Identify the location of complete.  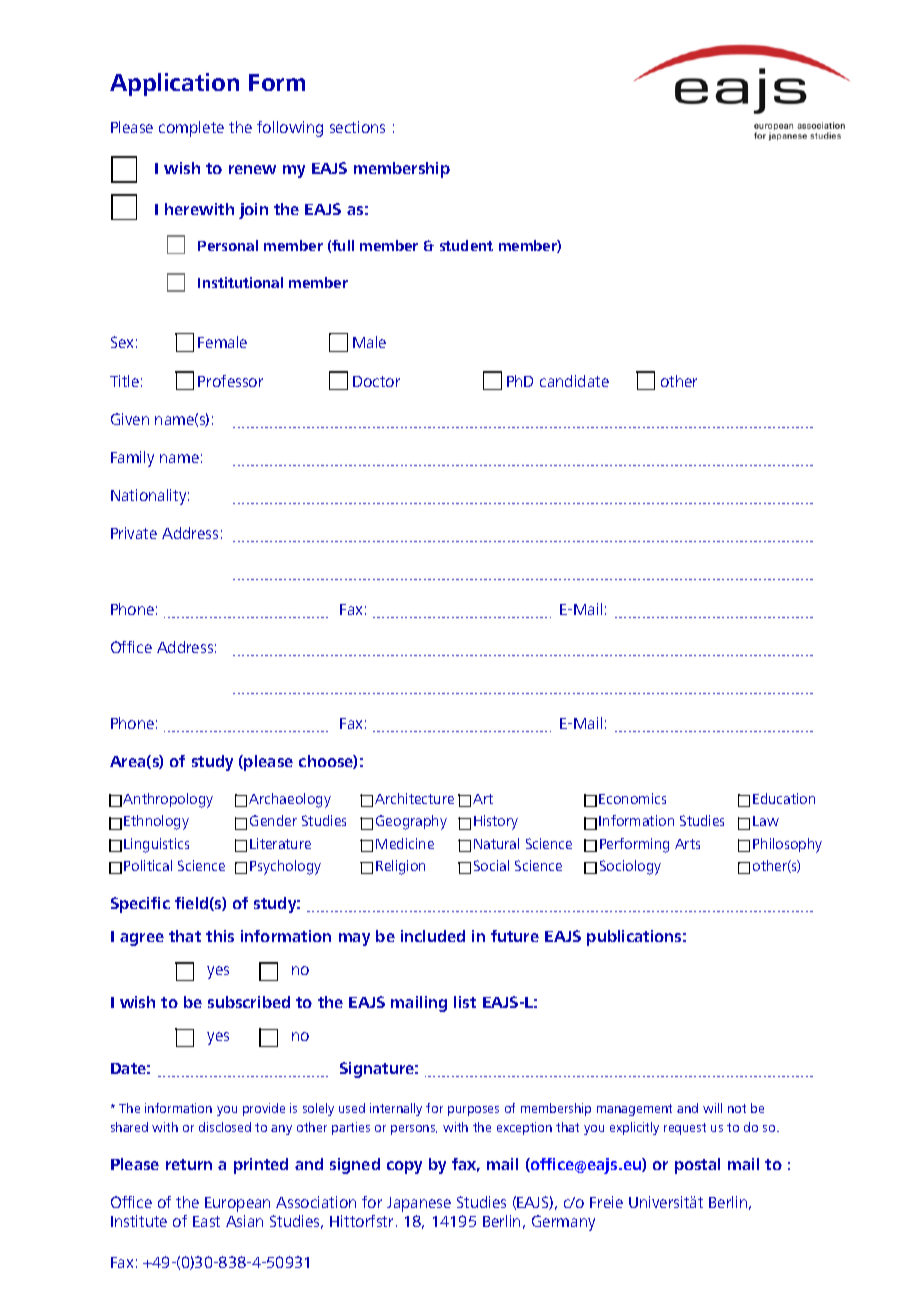
(191, 129).
